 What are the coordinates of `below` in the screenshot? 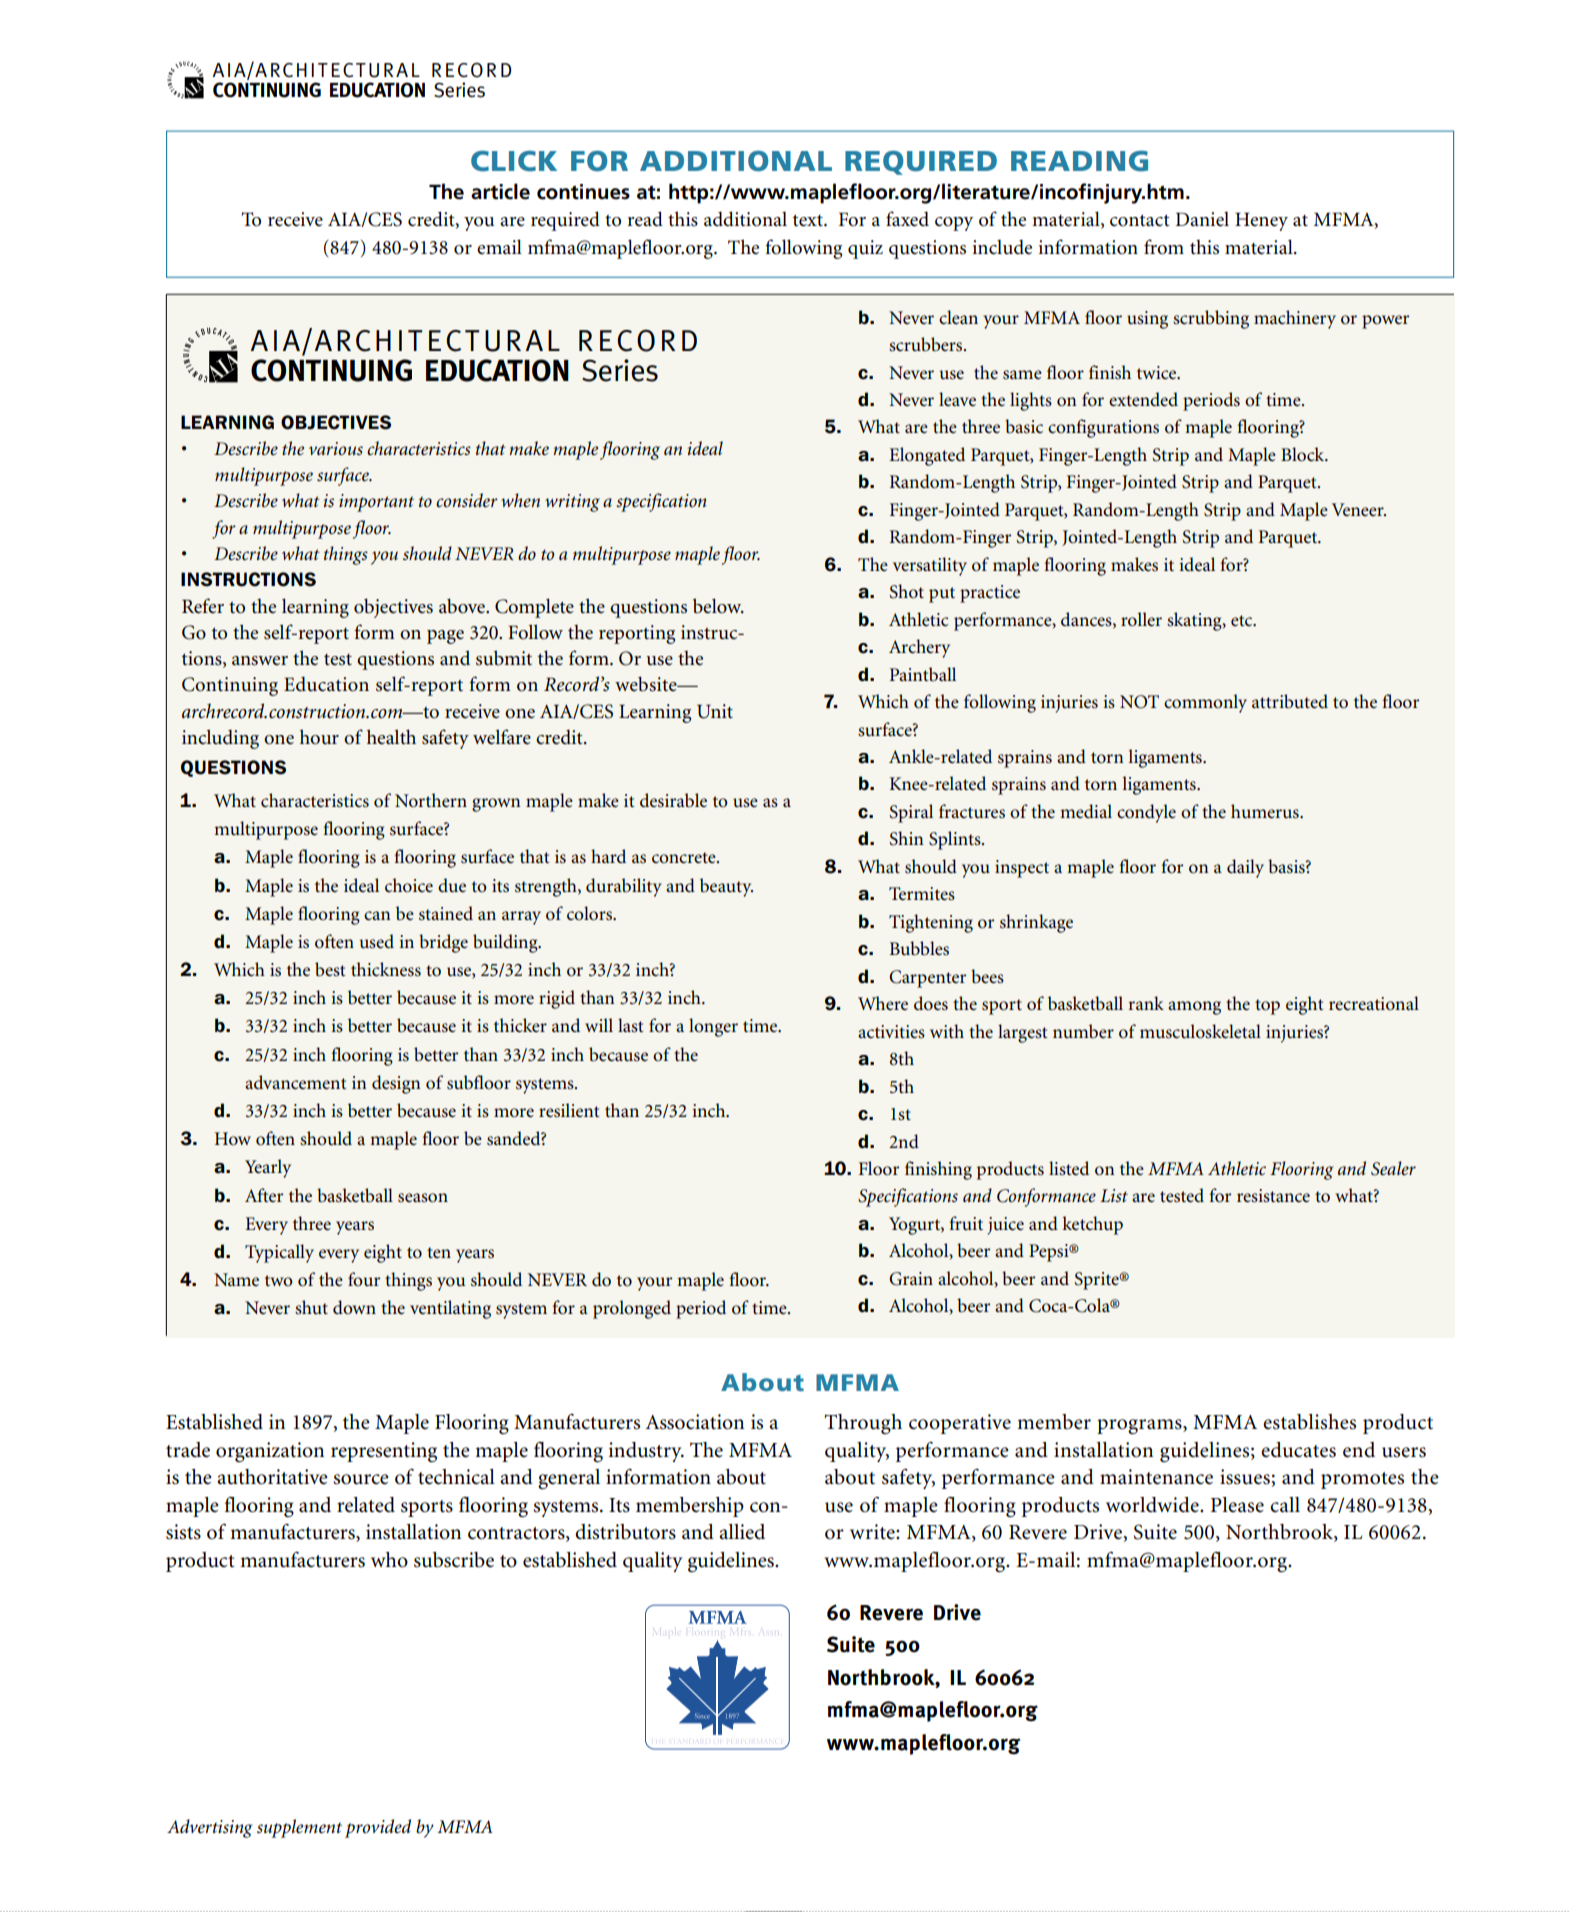 It's located at (718, 606).
